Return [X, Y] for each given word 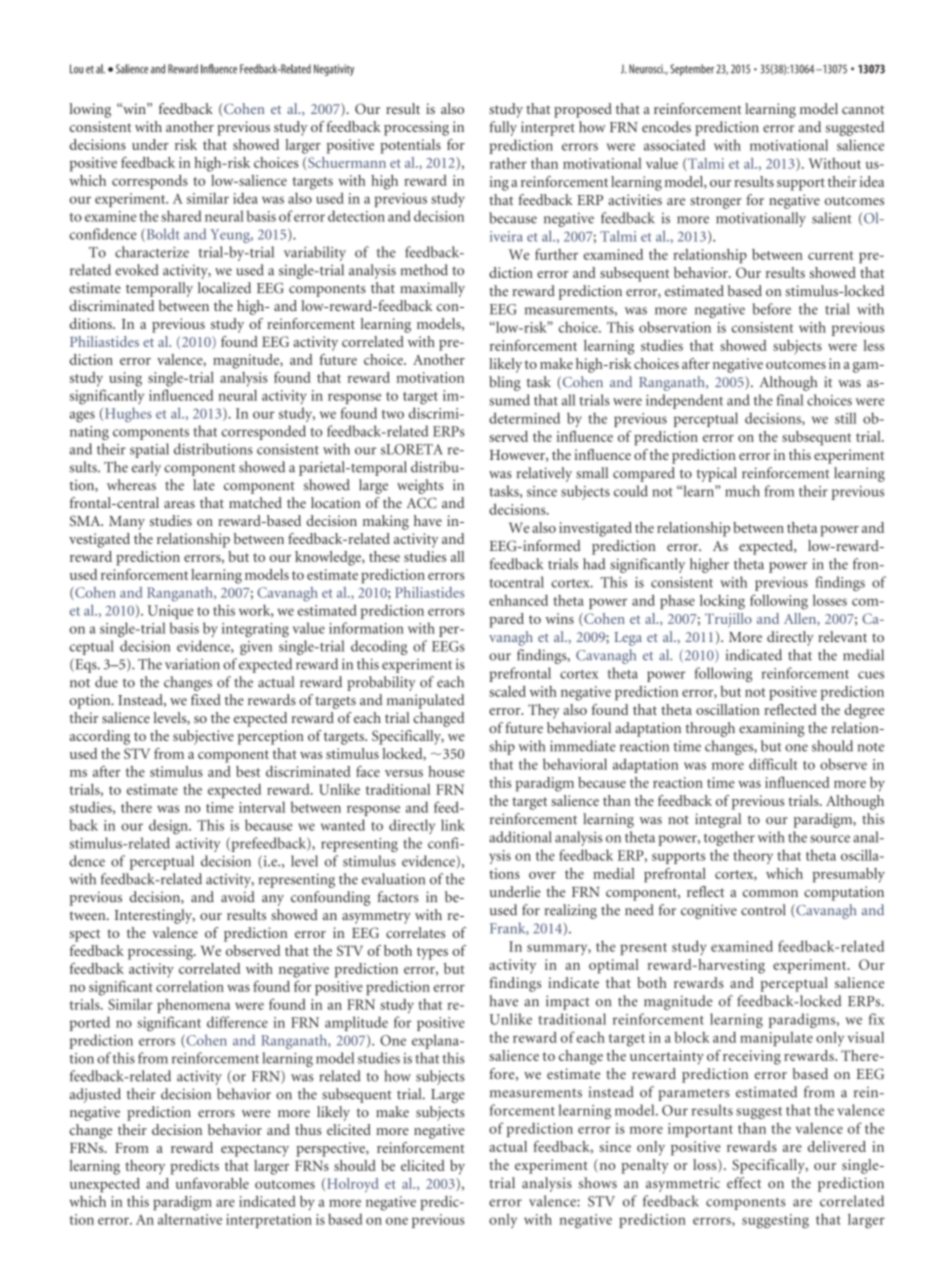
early [146, 468]
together [729, 838]
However [518, 456]
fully [503, 128]
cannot [863, 109]
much [742, 491]
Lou [76, 69]
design [169, 826]
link [453, 825]
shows [597, 1183]
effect [744, 1183]
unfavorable [212, 1183]
